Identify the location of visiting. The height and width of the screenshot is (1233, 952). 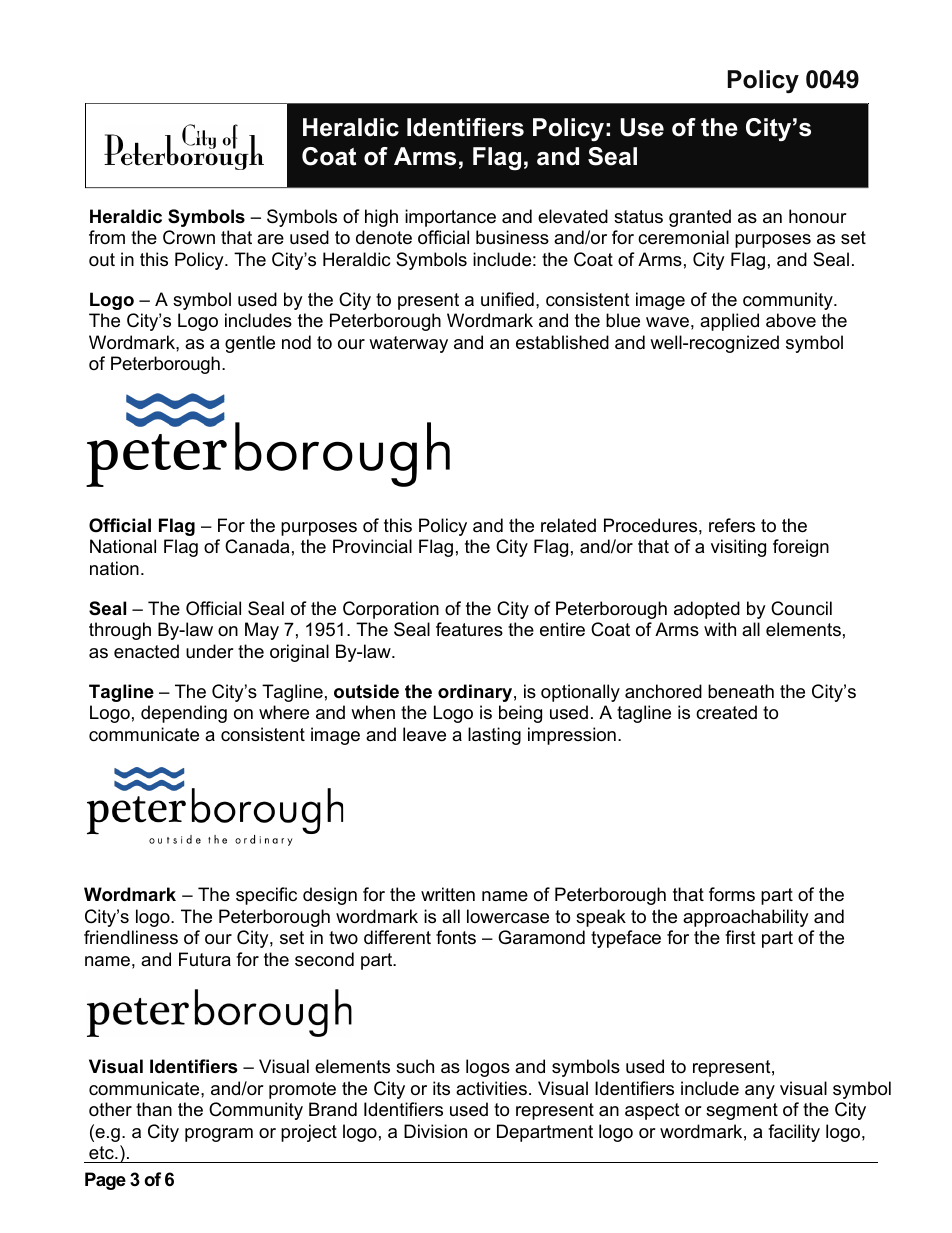
(738, 548).
